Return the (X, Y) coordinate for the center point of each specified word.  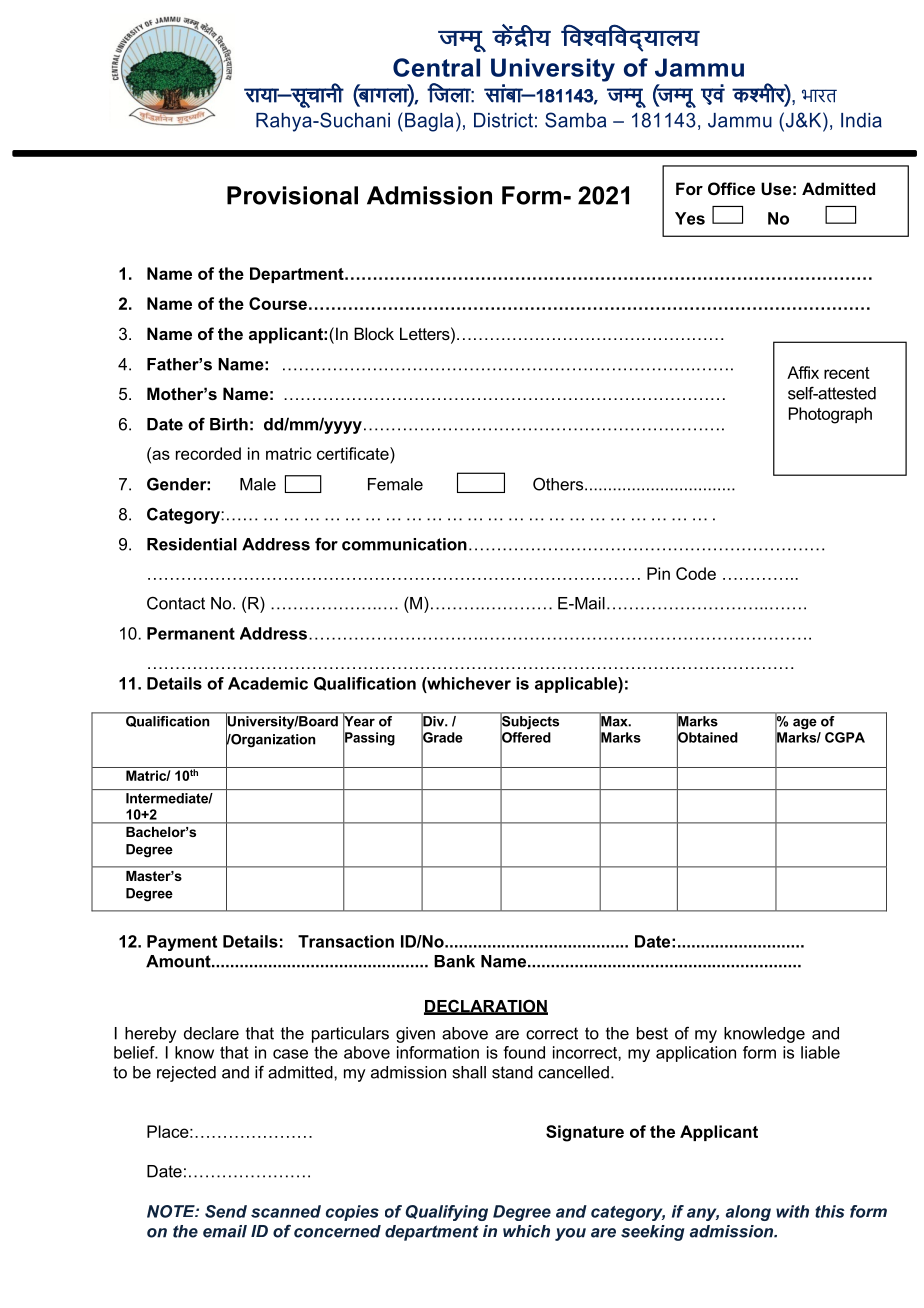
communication (404, 544)
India (861, 120)
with (792, 1211)
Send (226, 1211)
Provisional (292, 195)
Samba (575, 120)
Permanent (191, 633)
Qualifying (447, 1213)
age (805, 724)
